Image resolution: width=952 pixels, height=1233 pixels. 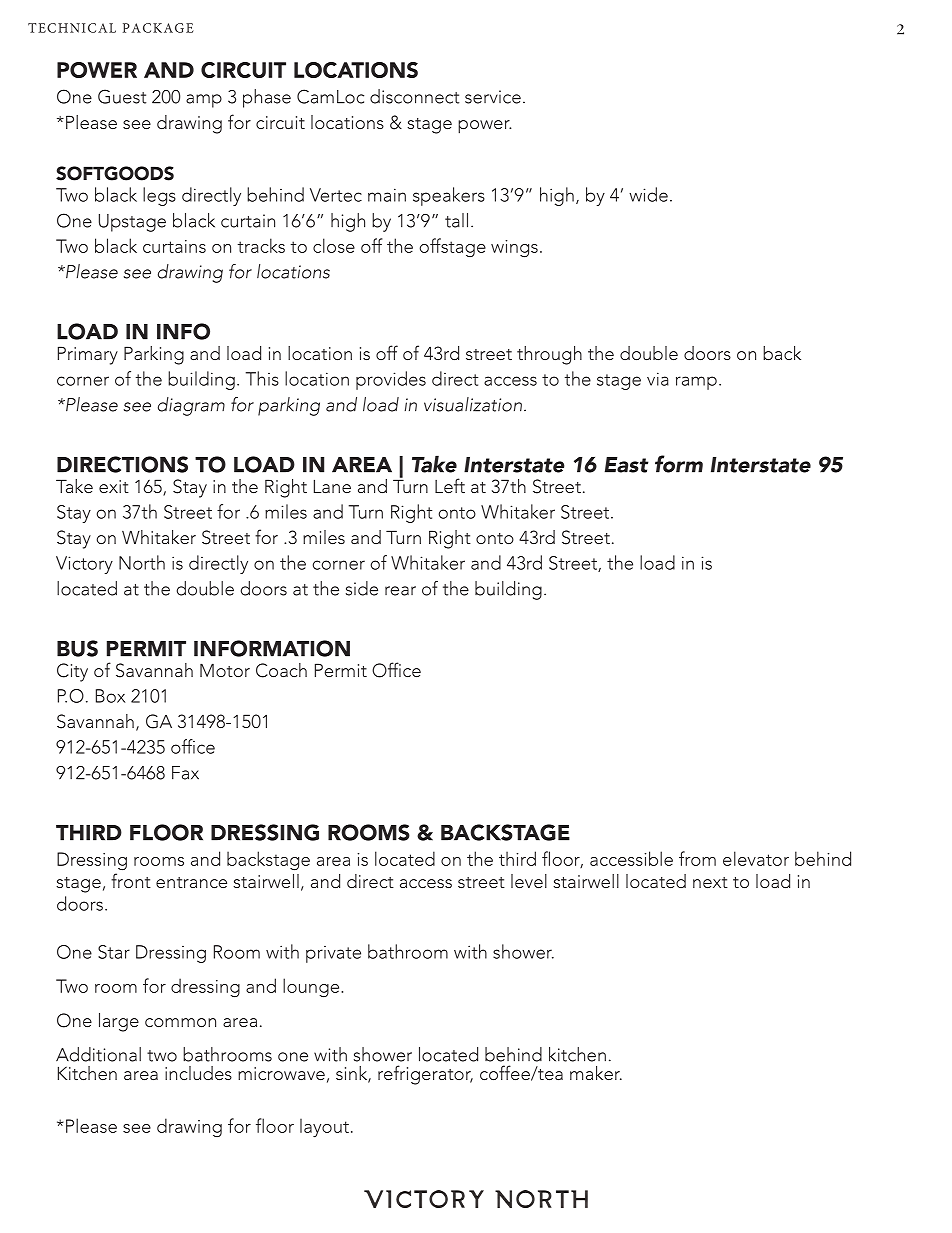 I want to click on diagram, so click(x=191, y=406).
